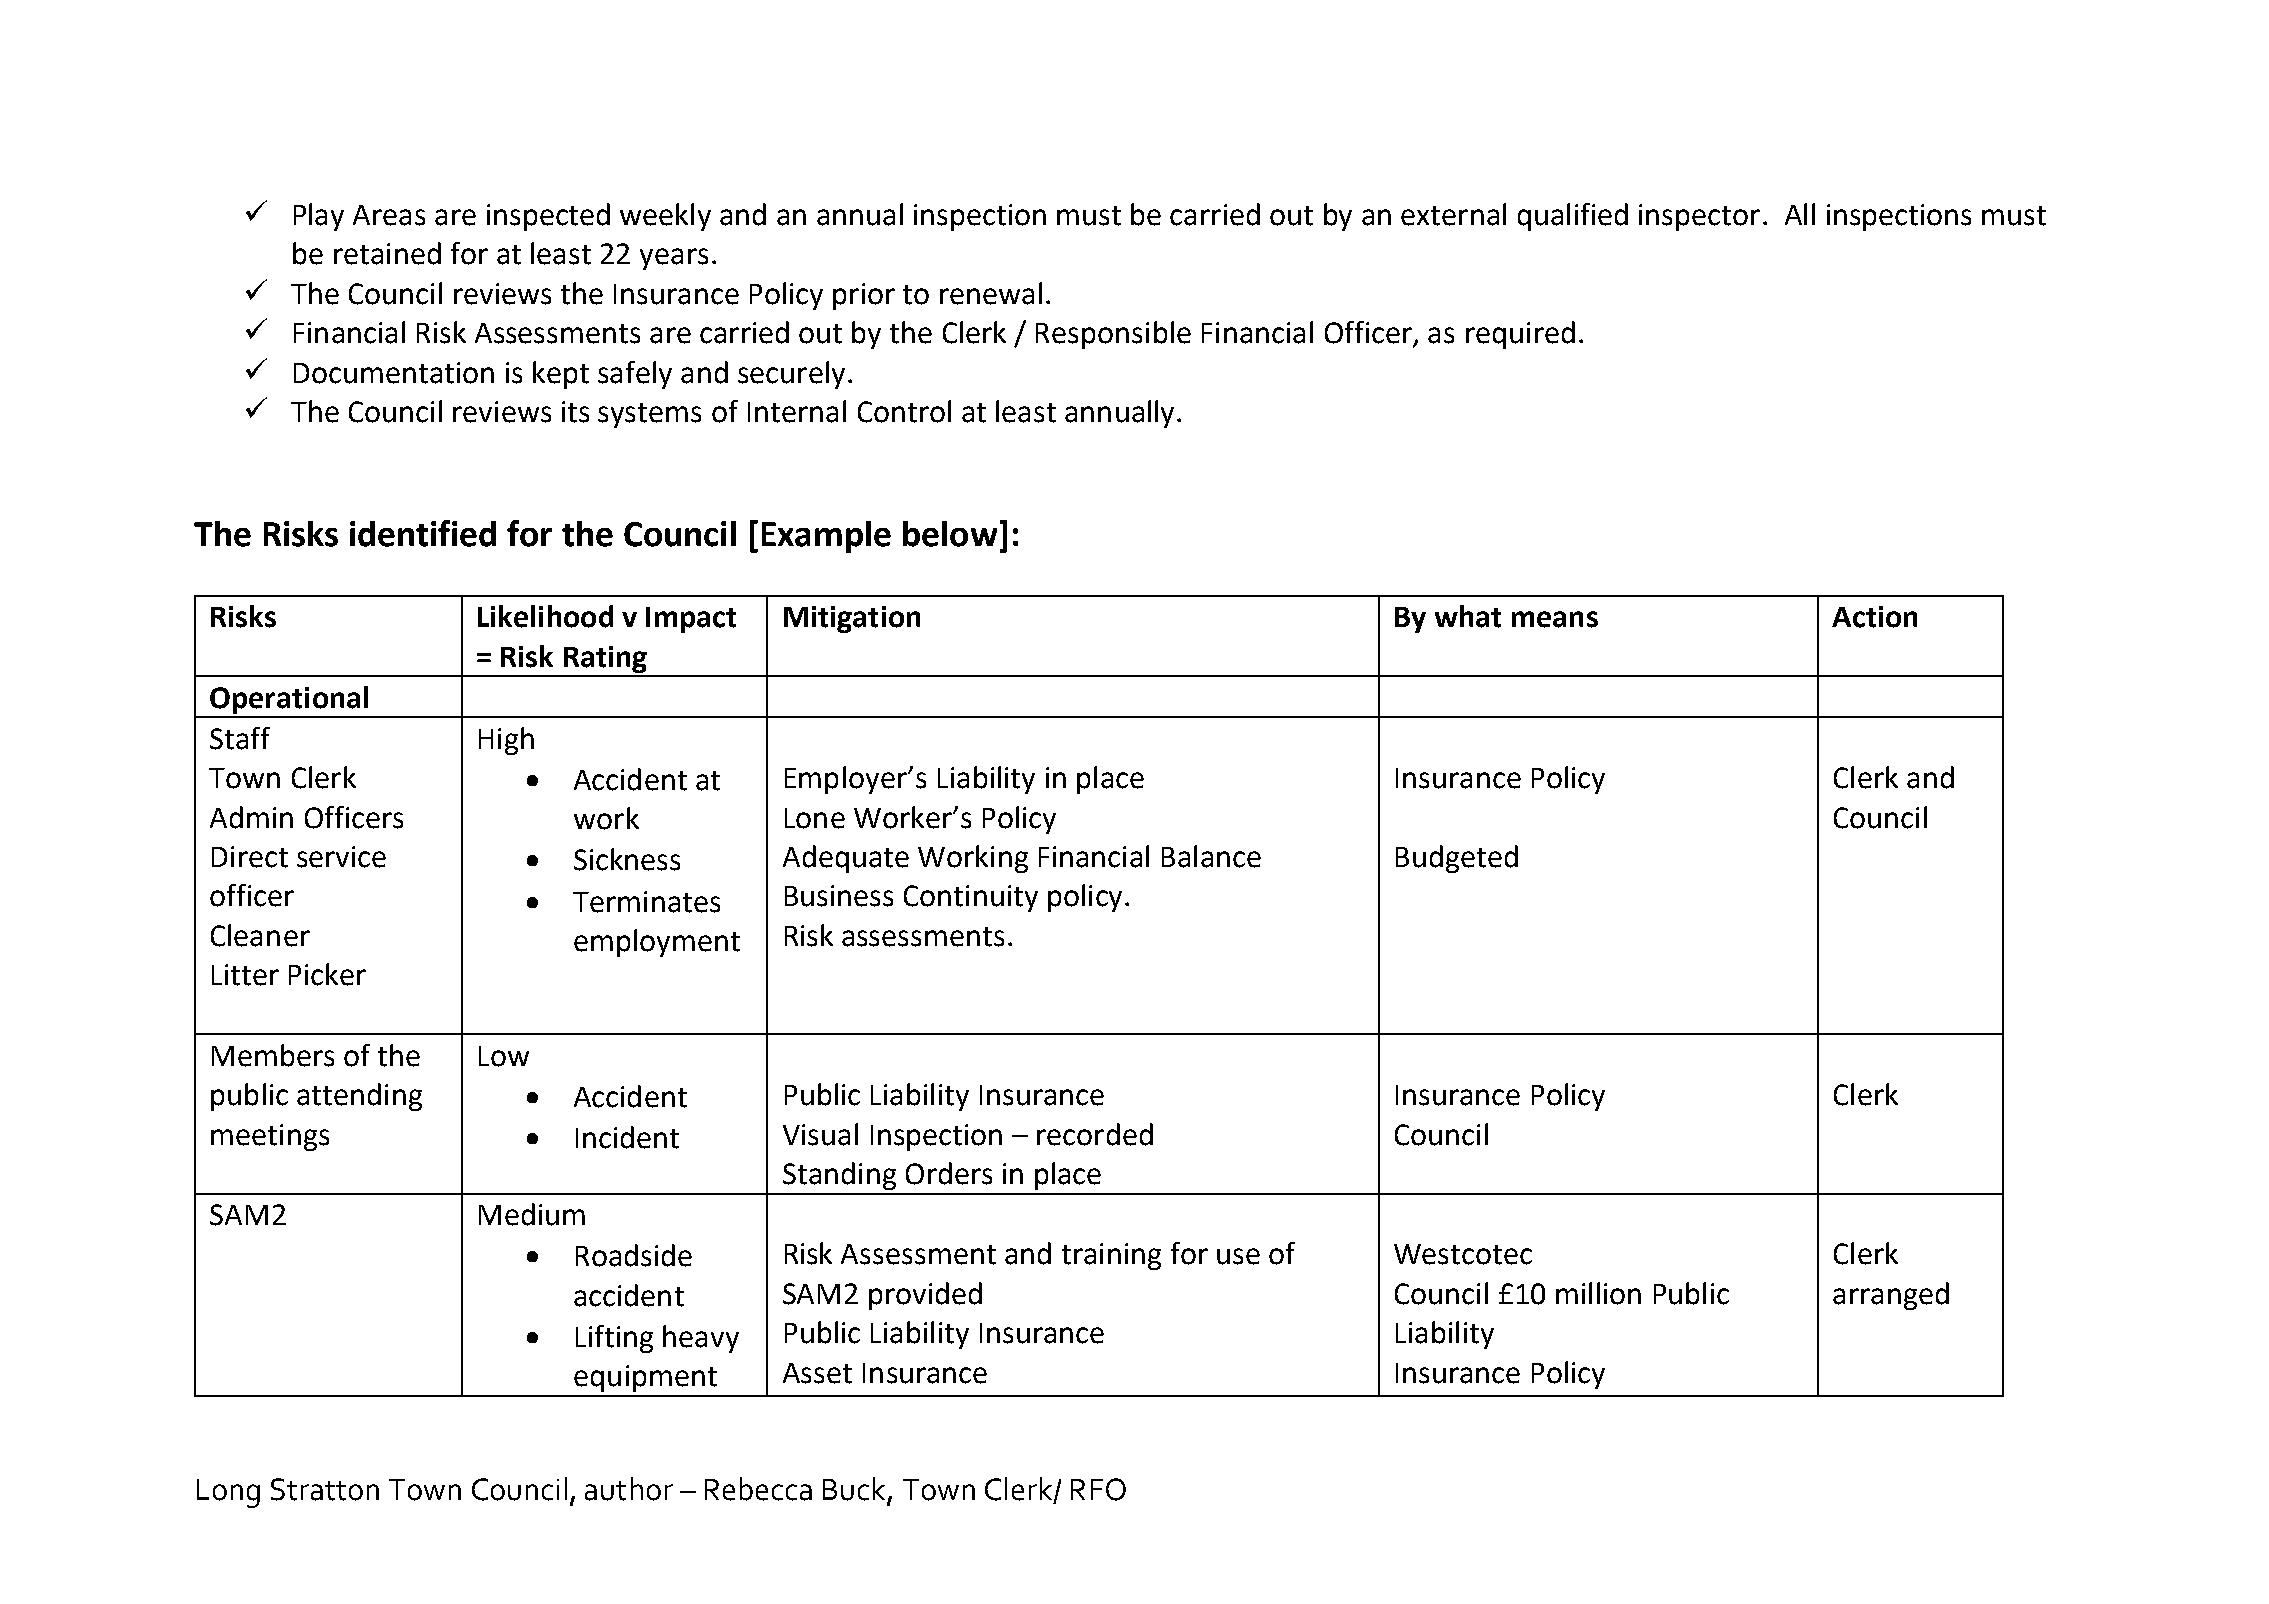 The image size is (2269, 1604). Describe the element at coordinates (991, 293) in the screenshot. I see `renewal` at that location.
